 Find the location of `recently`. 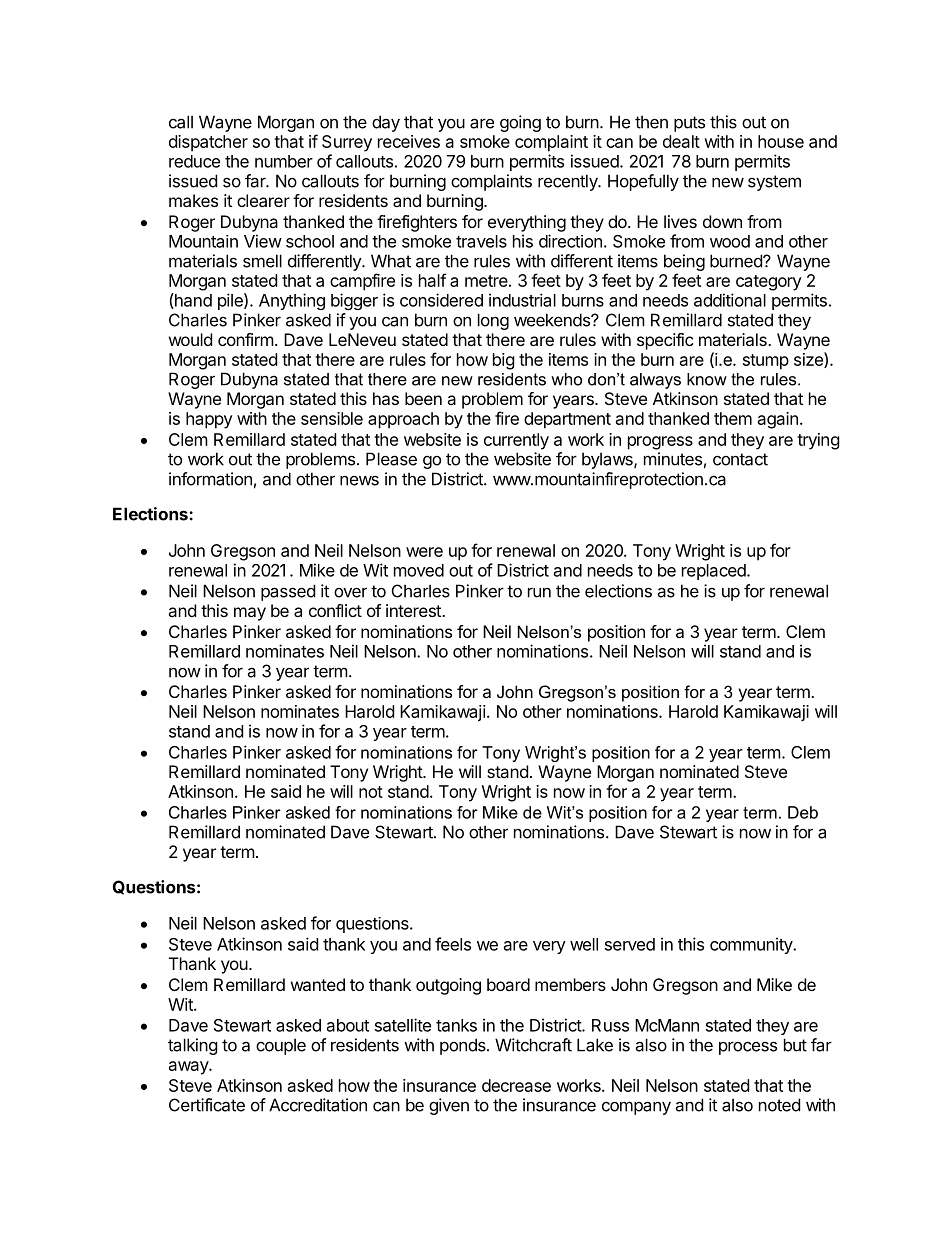

recently is located at coordinates (569, 182).
